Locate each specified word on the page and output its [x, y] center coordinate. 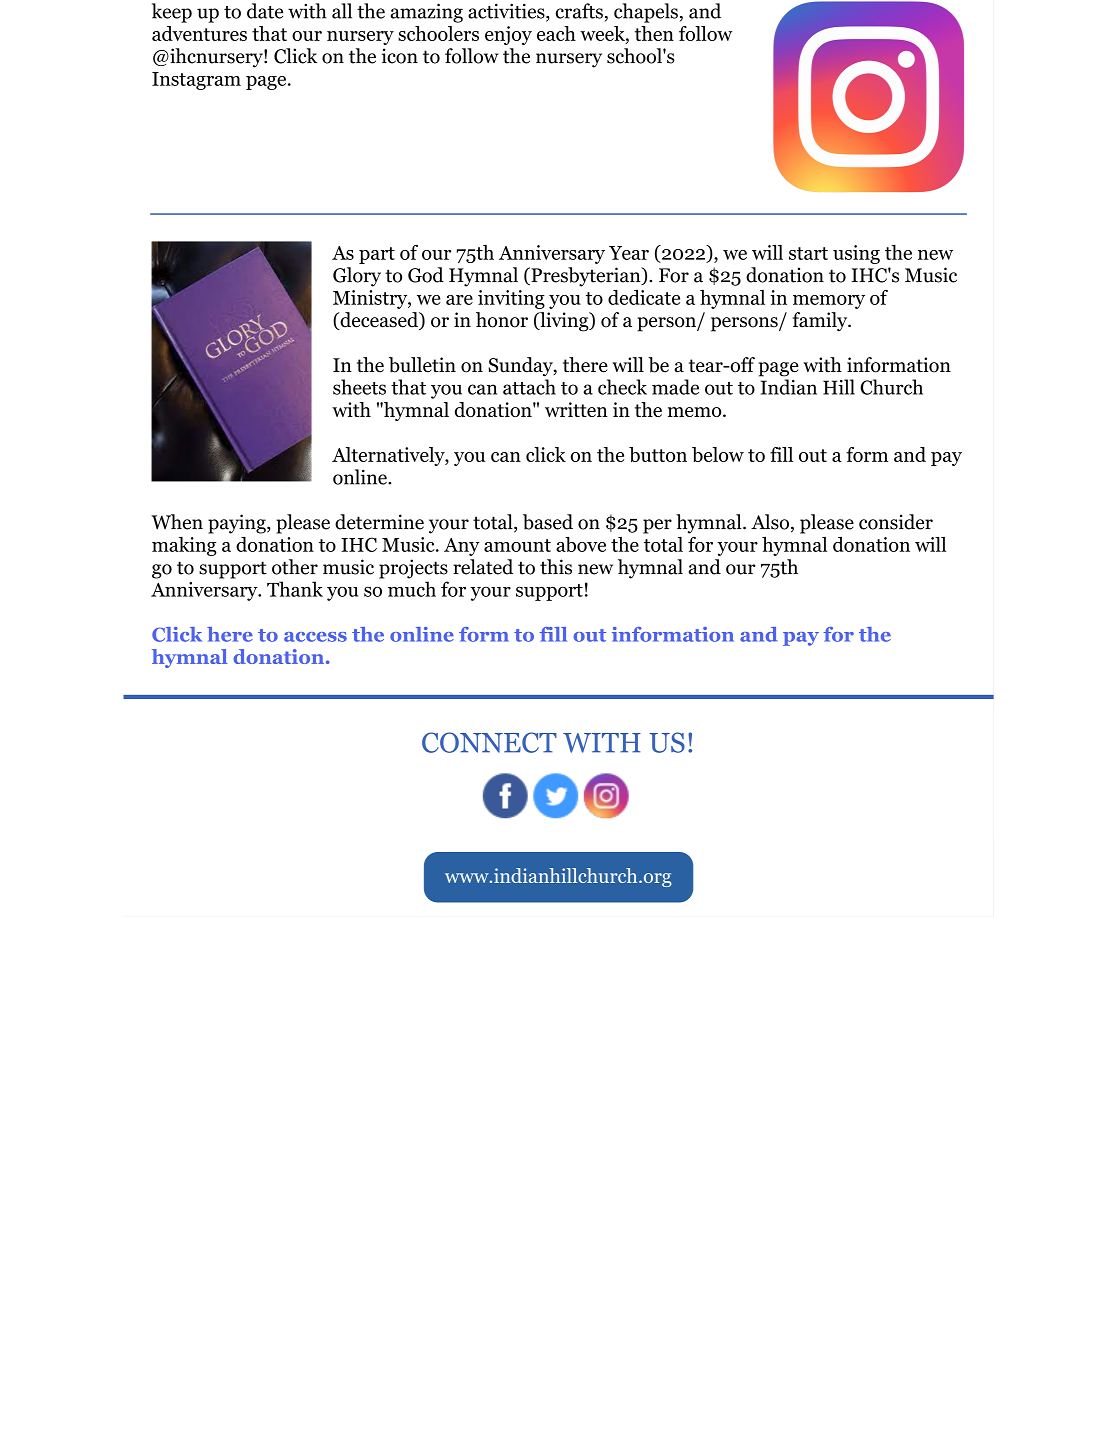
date [265, 11]
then [654, 33]
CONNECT [489, 742]
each [556, 33]
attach [529, 387]
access [315, 637]
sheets [359, 387]
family [821, 322]
